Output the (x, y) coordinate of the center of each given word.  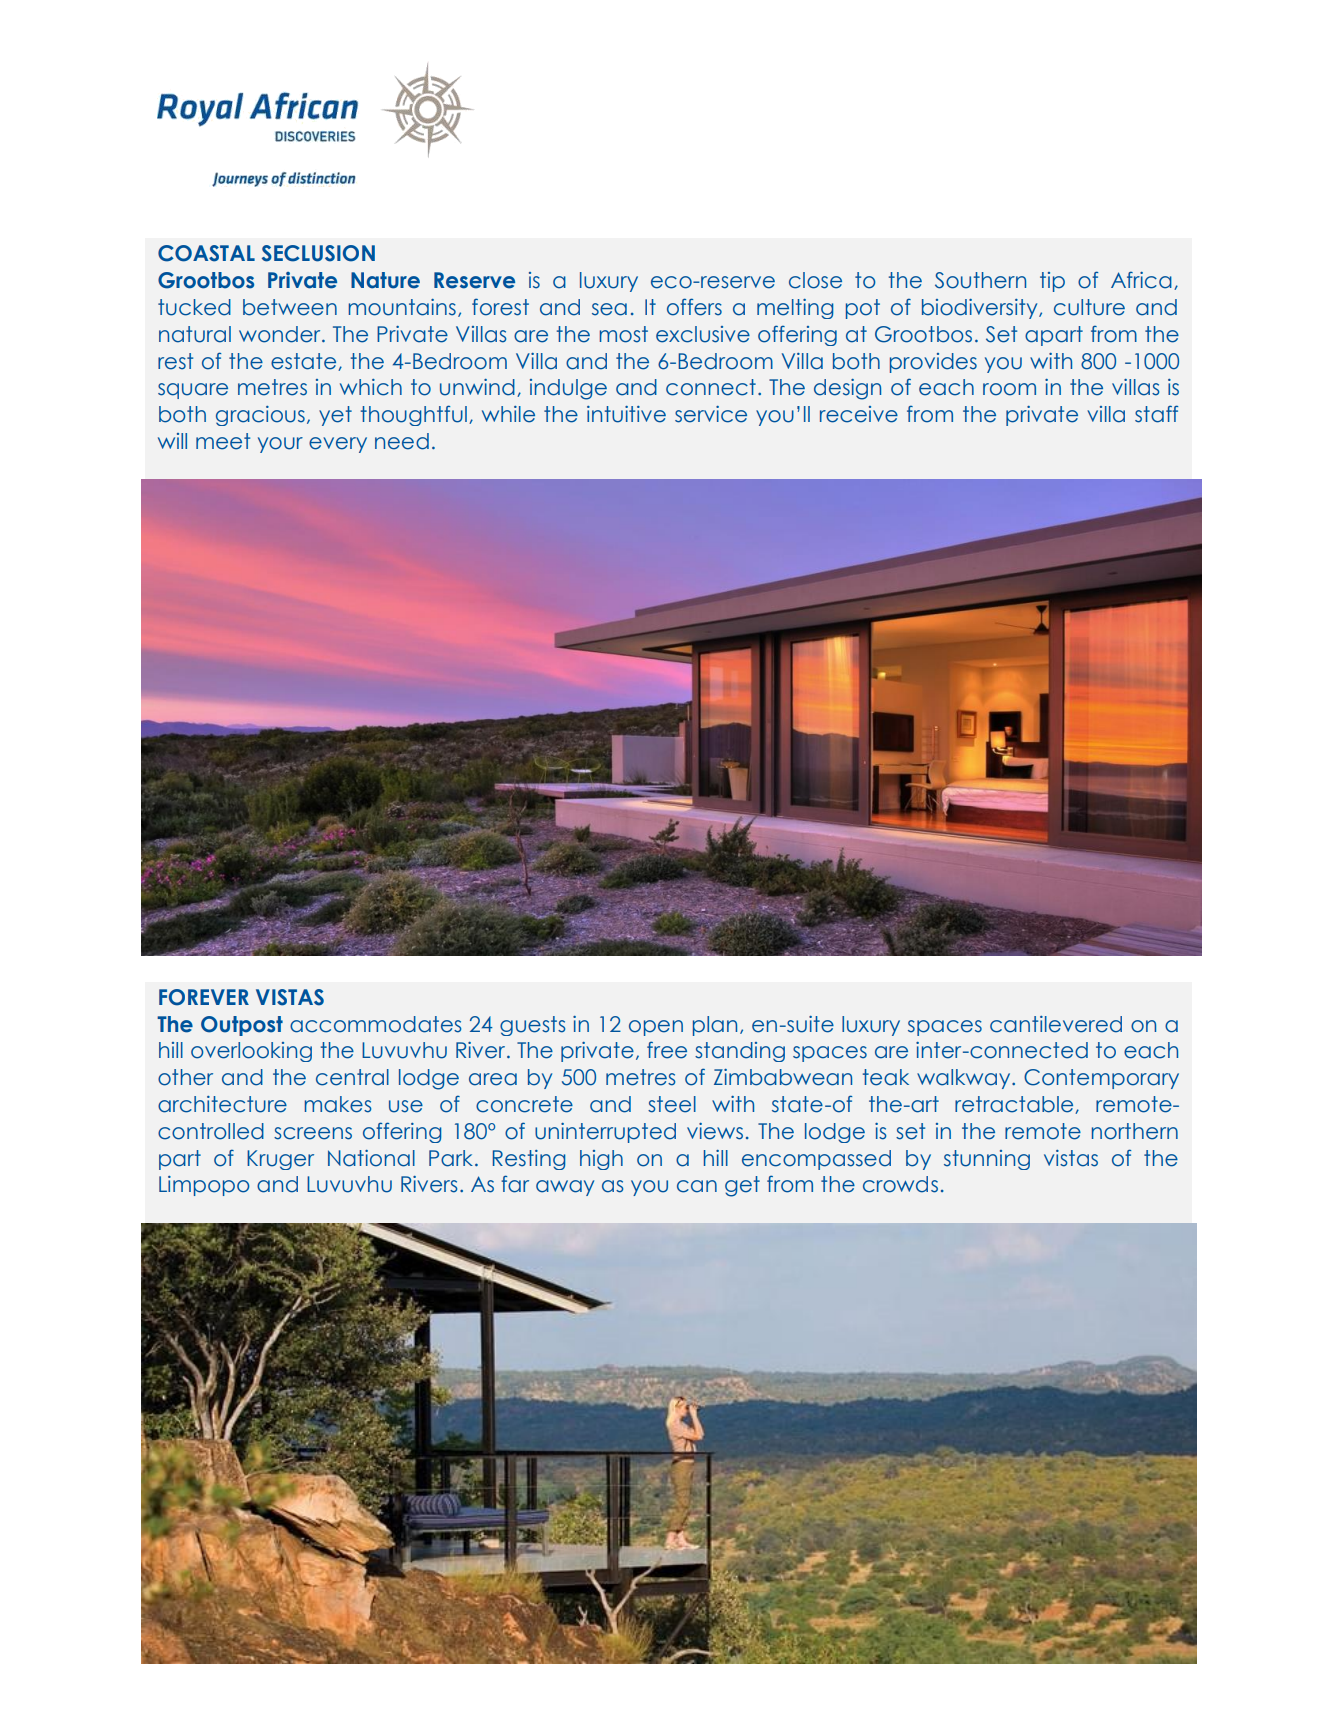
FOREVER (204, 997)
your (280, 445)
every (338, 445)
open (656, 1028)
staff (1156, 414)
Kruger (280, 1160)
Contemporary (1101, 1079)
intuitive (626, 414)
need (402, 441)
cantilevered (1056, 1024)
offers (694, 307)
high (601, 1160)
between (290, 307)
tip (1052, 282)
